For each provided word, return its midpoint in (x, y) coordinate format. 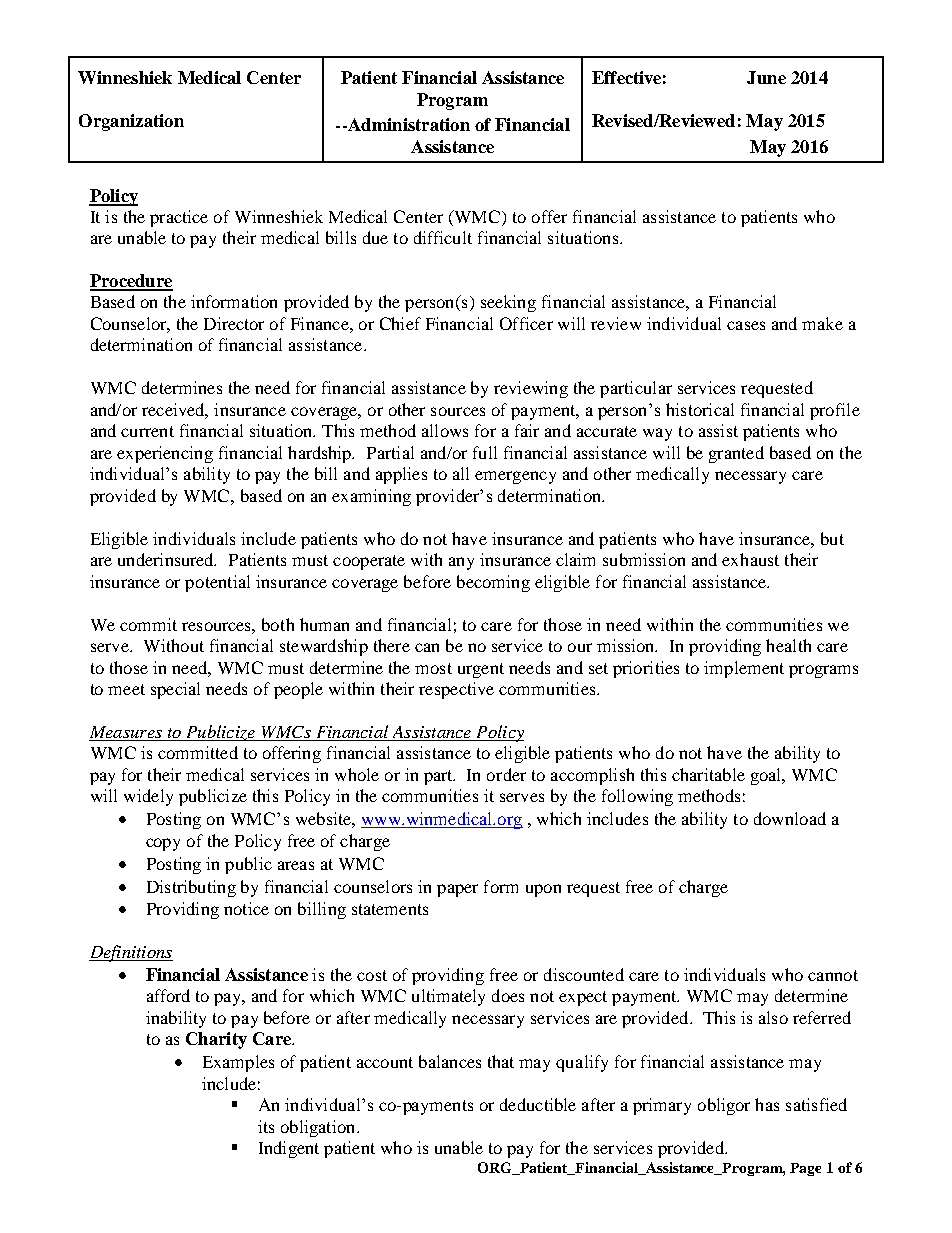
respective (456, 690)
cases (746, 325)
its (266, 1126)
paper (457, 890)
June (766, 77)
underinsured (167, 559)
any (461, 563)
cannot (833, 975)
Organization (131, 122)
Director (234, 323)
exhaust (750, 559)
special (175, 690)
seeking (508, 303)
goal (767, 776)
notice (246, 908)
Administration (407, 124)
